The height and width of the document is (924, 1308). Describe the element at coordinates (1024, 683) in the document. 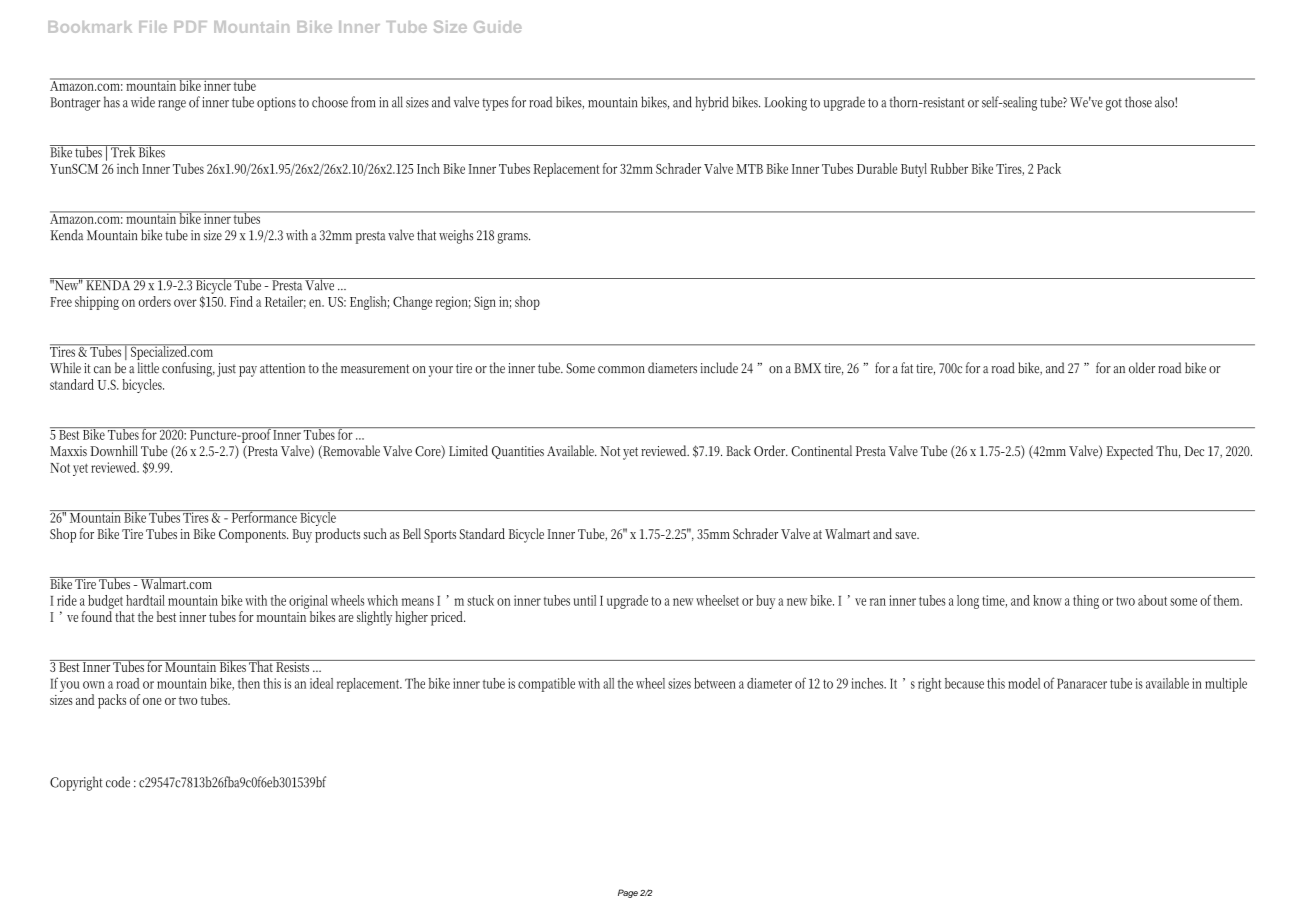

I see `model` at that location.
